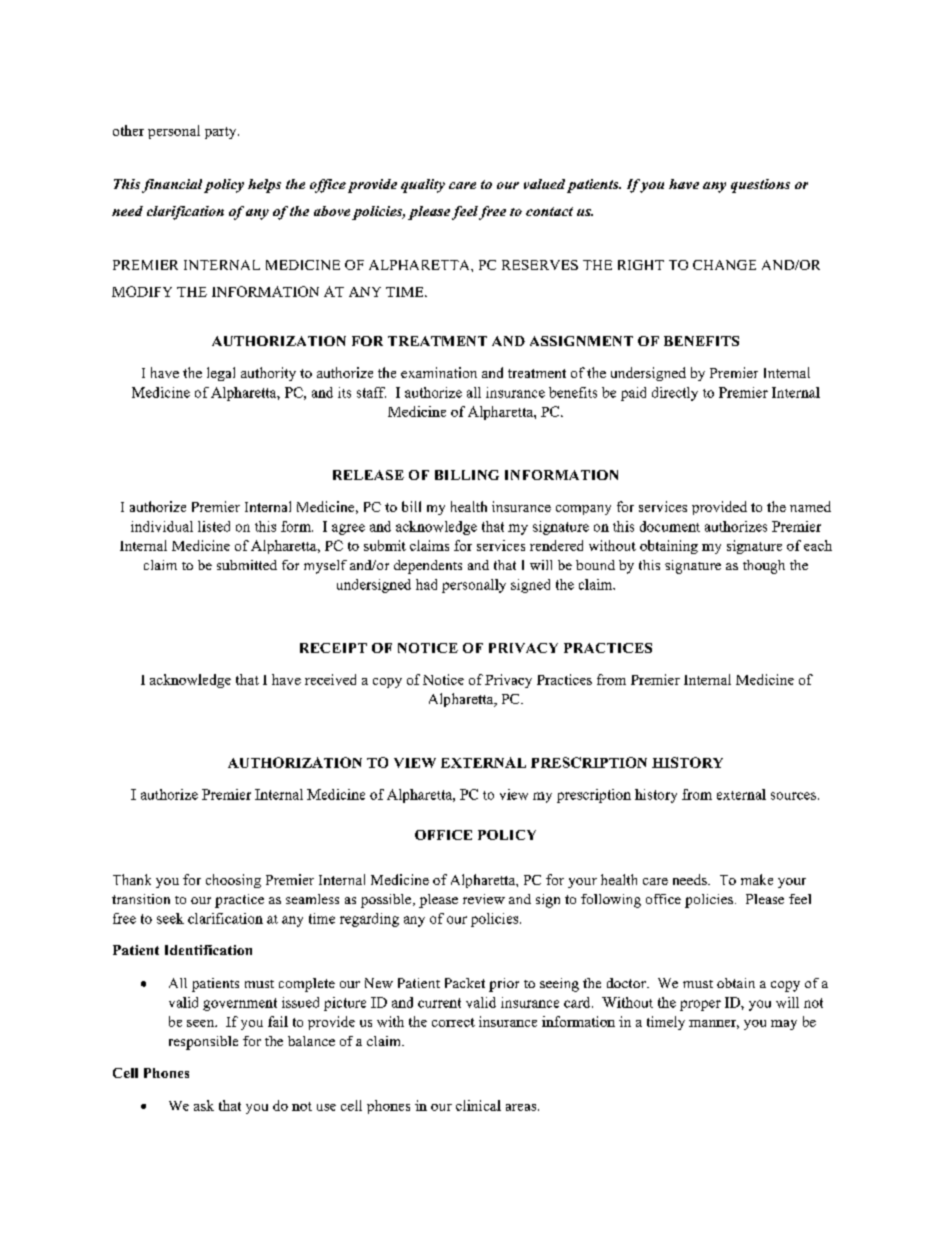  Describe the element at coordinates (760, 186) in the screenshot. I see `questions` at that location.
